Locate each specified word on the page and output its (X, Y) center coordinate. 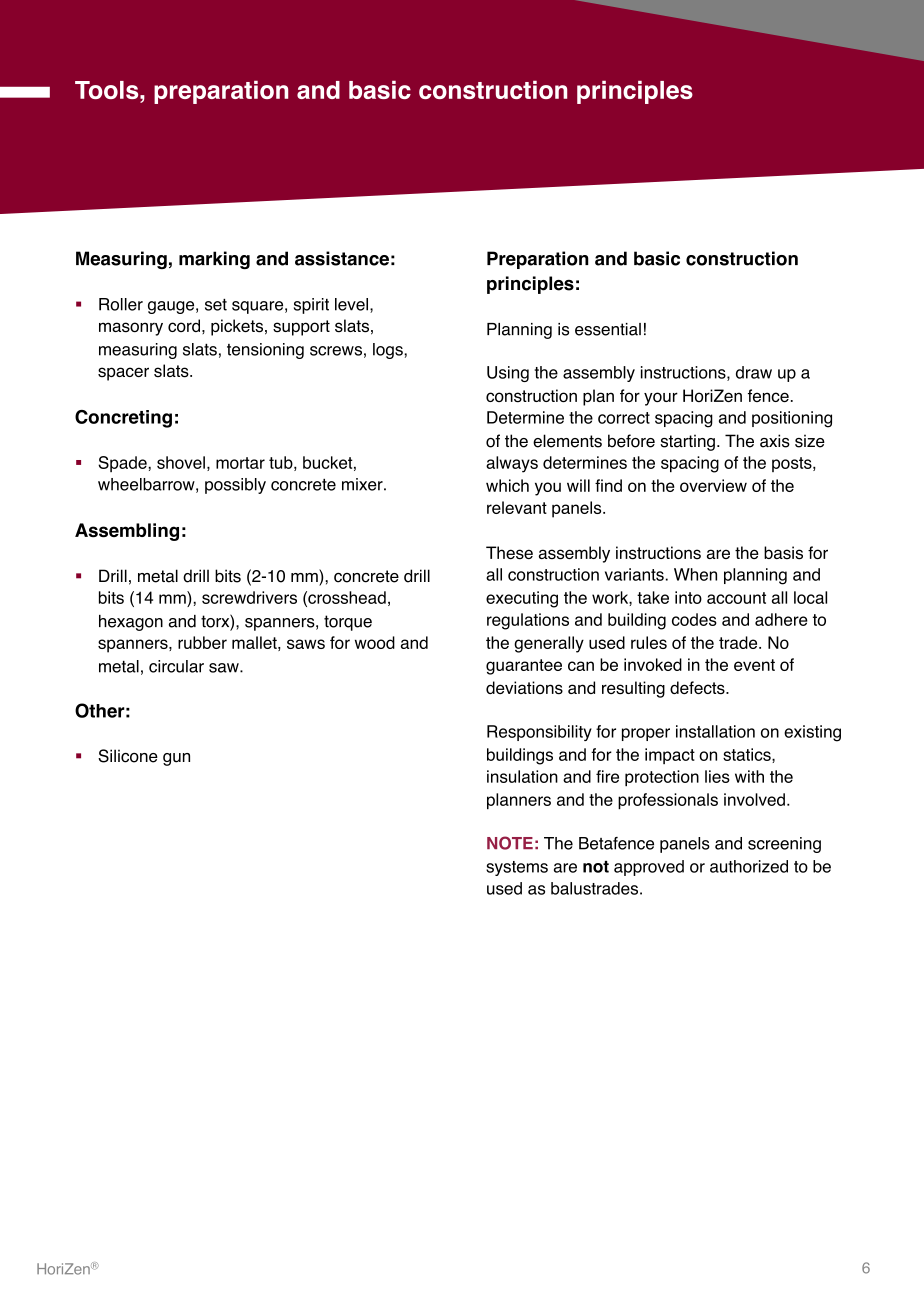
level (351, 304)
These (509, 553)
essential (608, 329)
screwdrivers (249, 597)
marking (214, 260)
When (695, 574)
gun (176, 759)
